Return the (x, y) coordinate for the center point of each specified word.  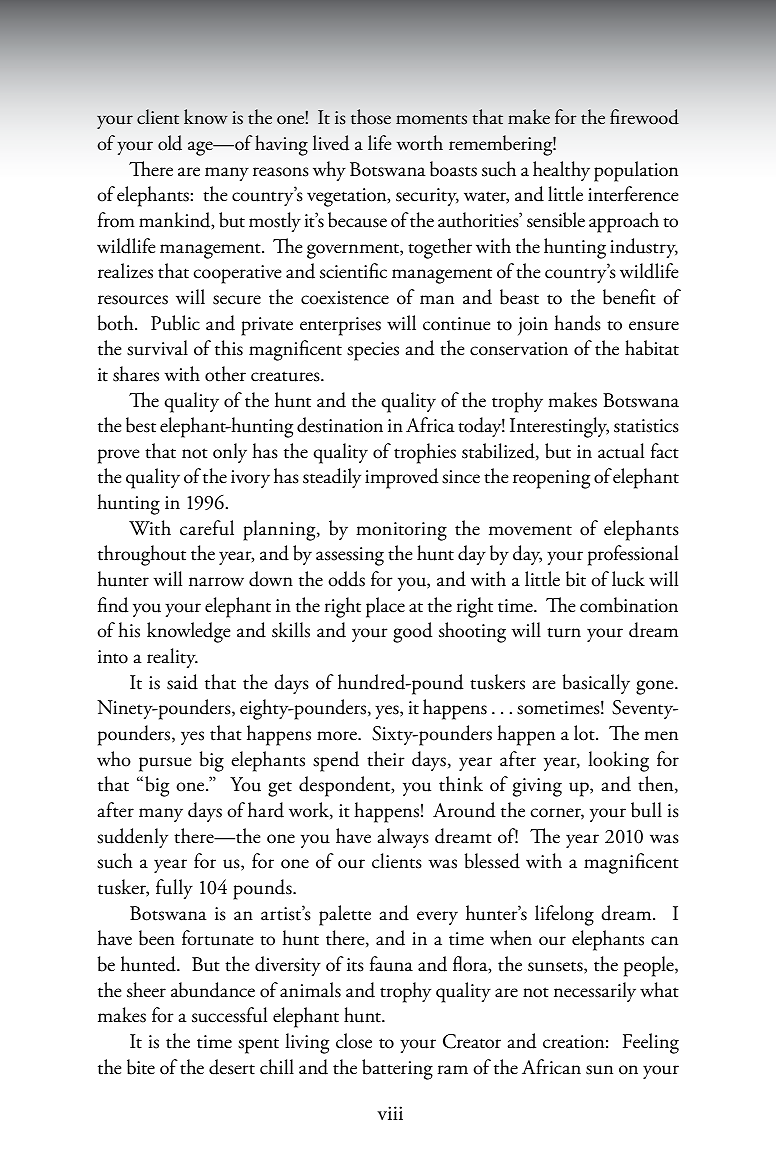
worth (420, 143)
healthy (561, 171)
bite (141, 1067)
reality (172, 658)
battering (397, 1069)
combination (629, 605)
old (170, 143)
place (385, 607)
